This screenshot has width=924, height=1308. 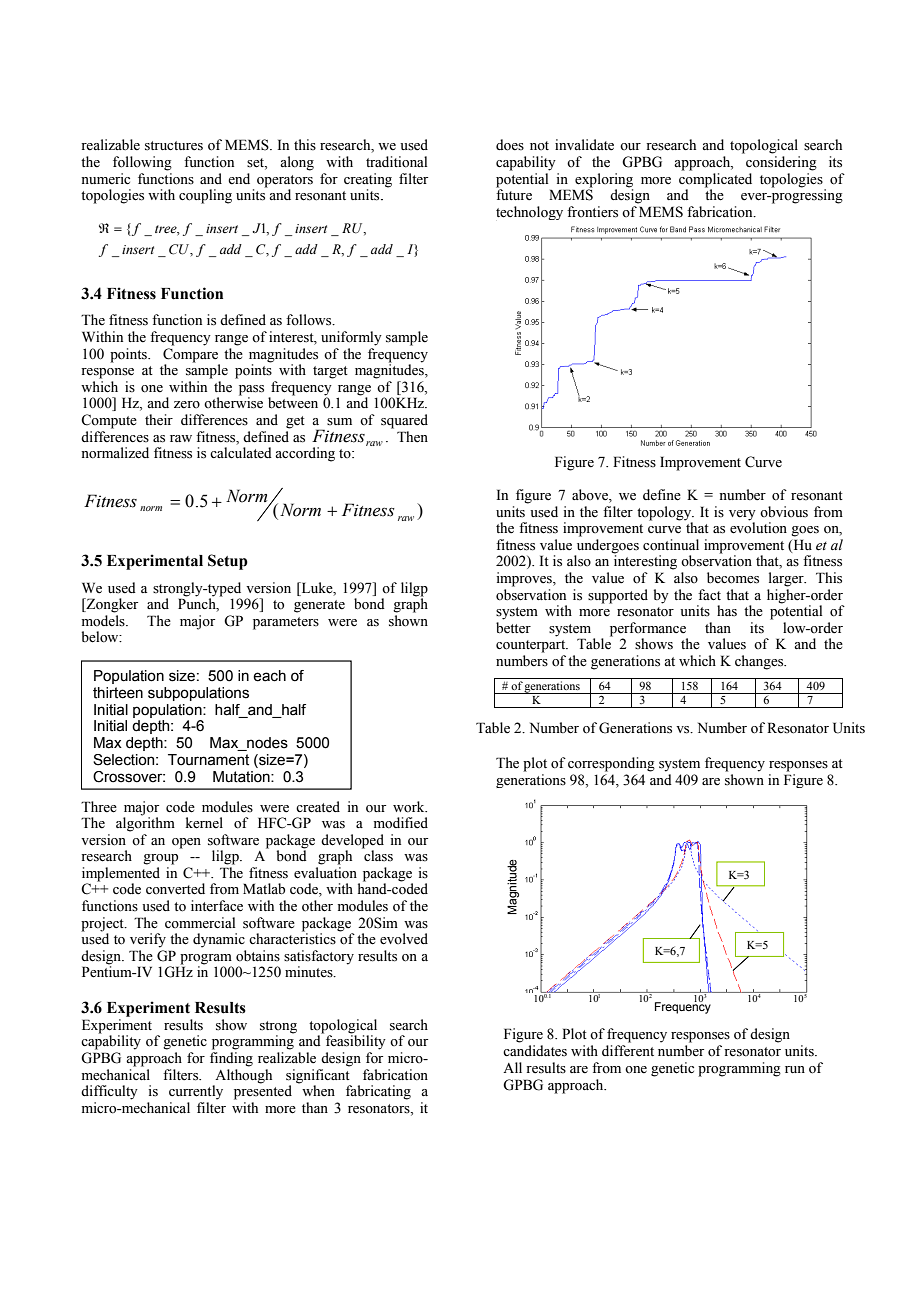 I want to click on coupling, so click(x=205, y=196).
